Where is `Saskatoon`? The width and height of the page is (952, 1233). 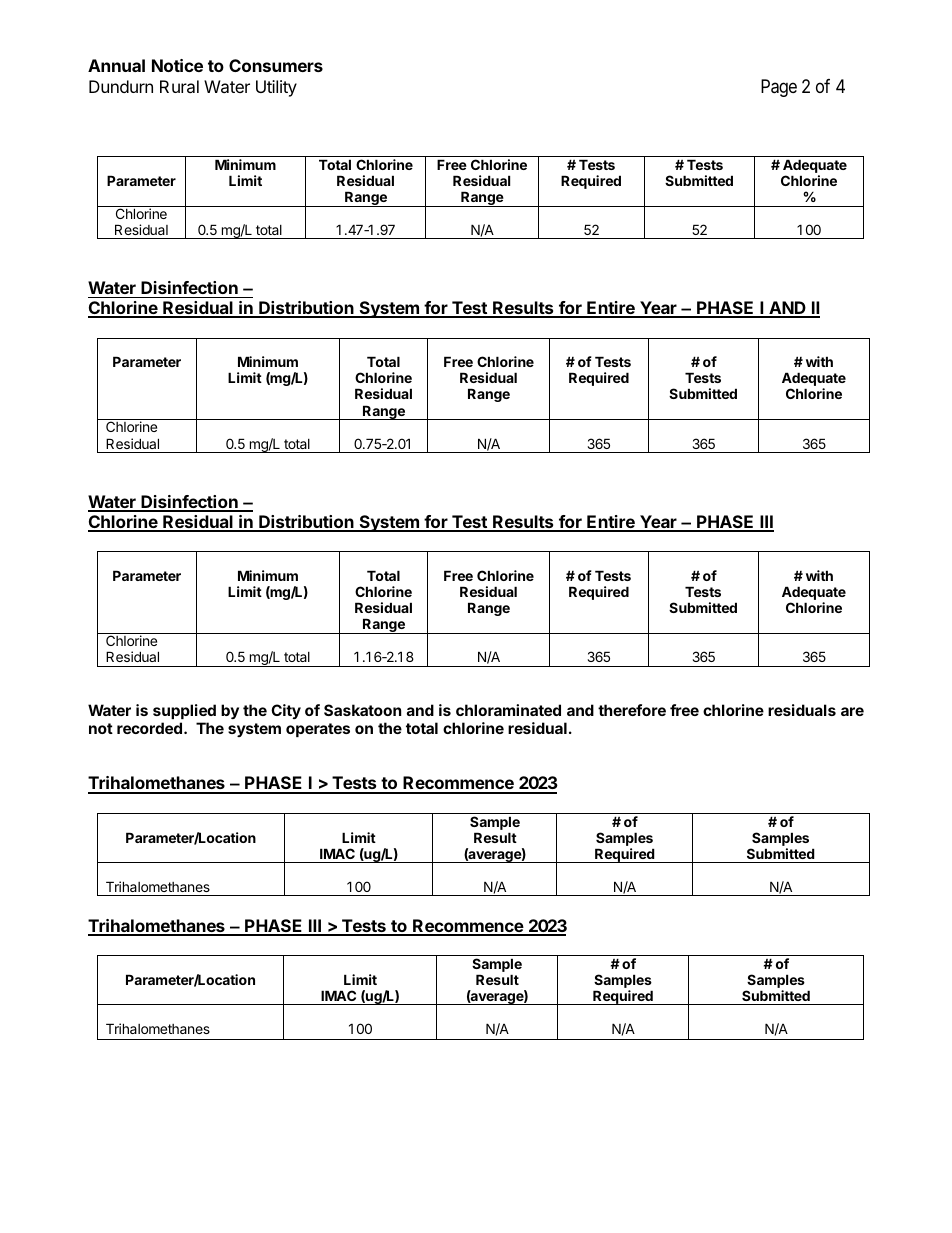
Saskatoon is located at coordinates (362, 710).
